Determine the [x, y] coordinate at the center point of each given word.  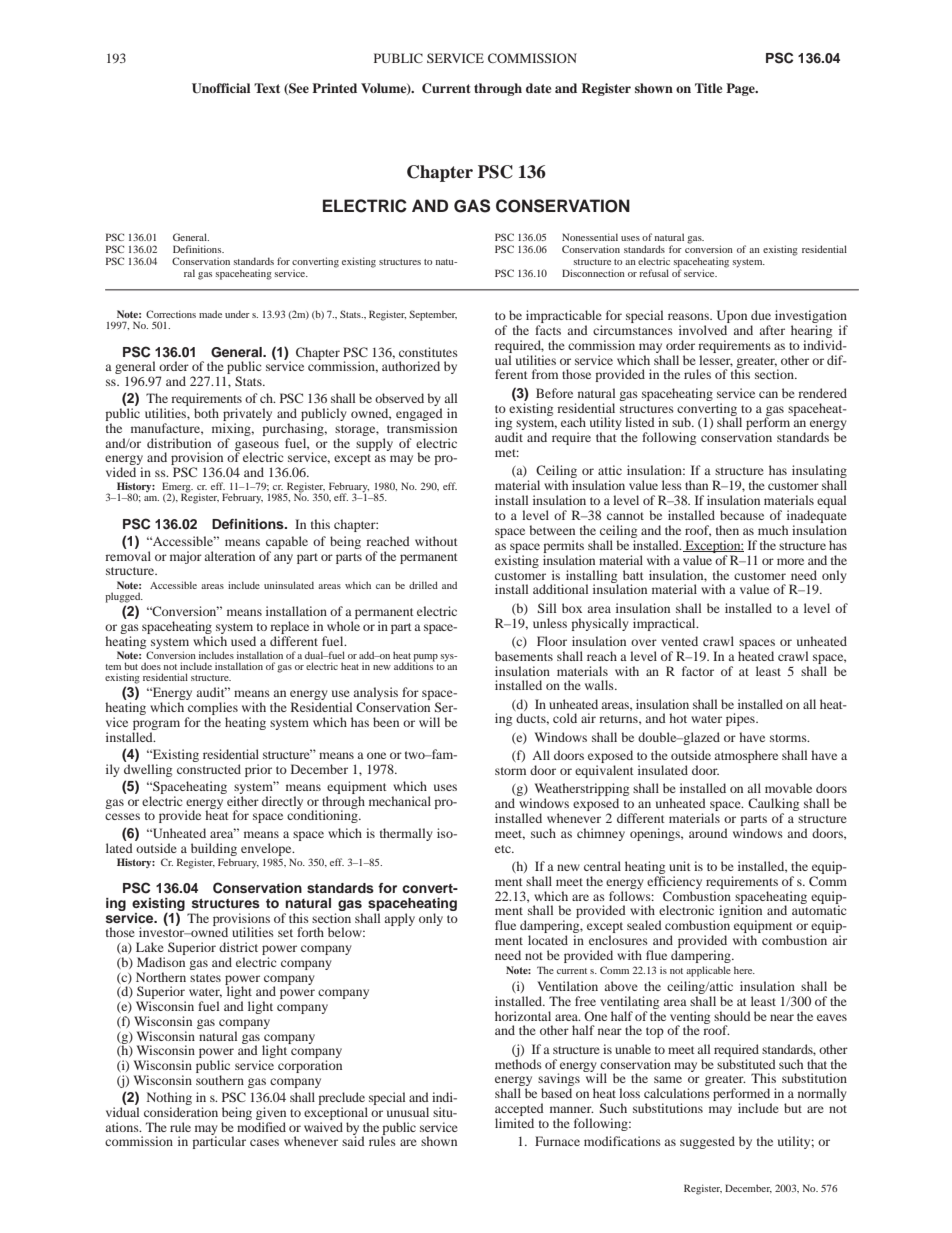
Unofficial [221, 88]
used [243, 641]
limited [514, 1123]
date [538, 88]
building [214, 849]
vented [679, 641]
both [206, 413]
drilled [423, 585]
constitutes [428, 352]
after [772, 330]
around [708, 833]
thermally [406, 834]
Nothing [169, 1100]
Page [741, 89]
